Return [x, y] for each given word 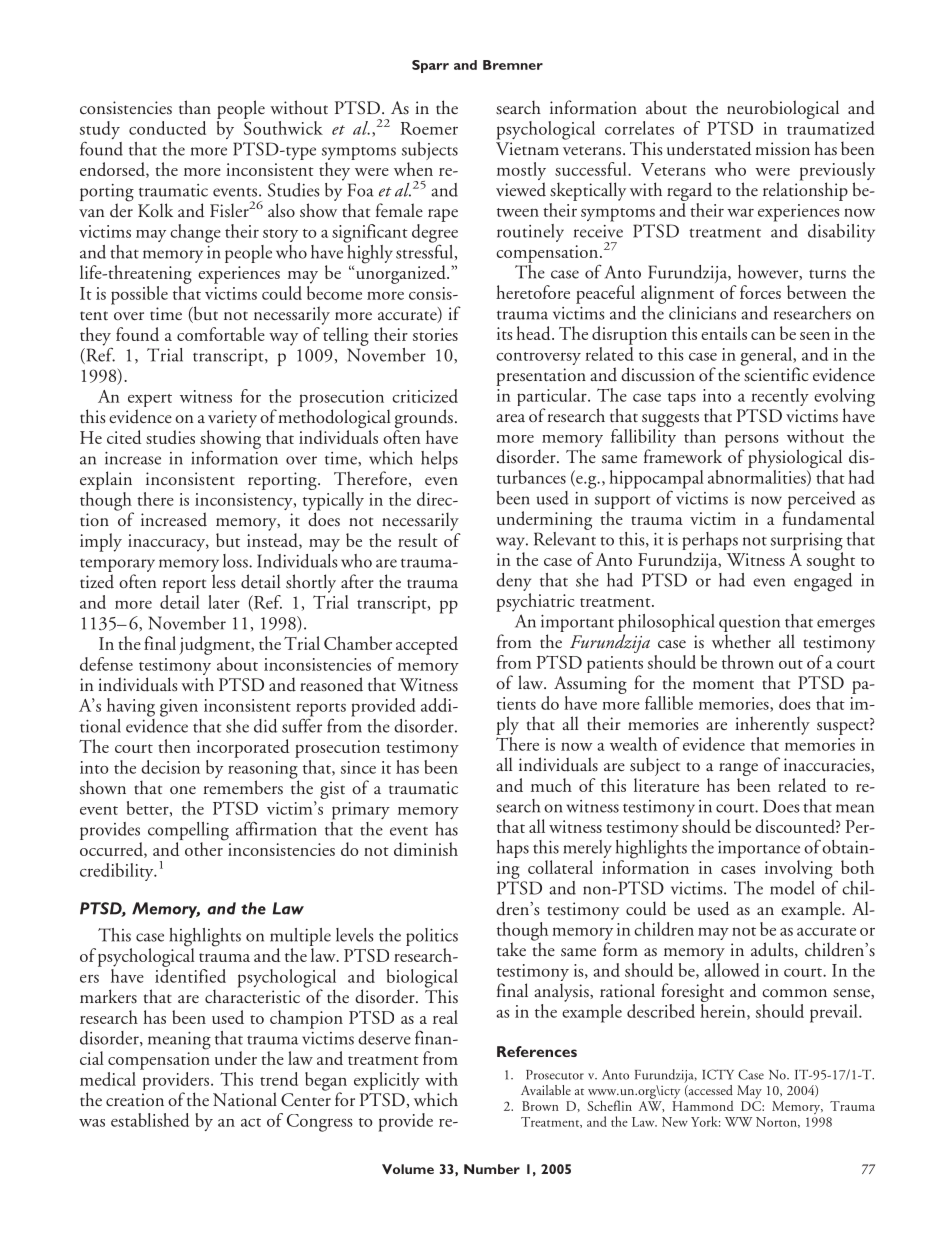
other [205, 848]
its [505, 333]
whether [741, 641]
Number [492, 1169]
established [150, 1120]
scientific [775, 373]
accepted [427, 645]
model [792, 888]
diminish [426, 849]
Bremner [513, 65]
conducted [167, 128]
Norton [777, 1122]
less [223, 581]
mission [782, 149]
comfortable [221, 334]
